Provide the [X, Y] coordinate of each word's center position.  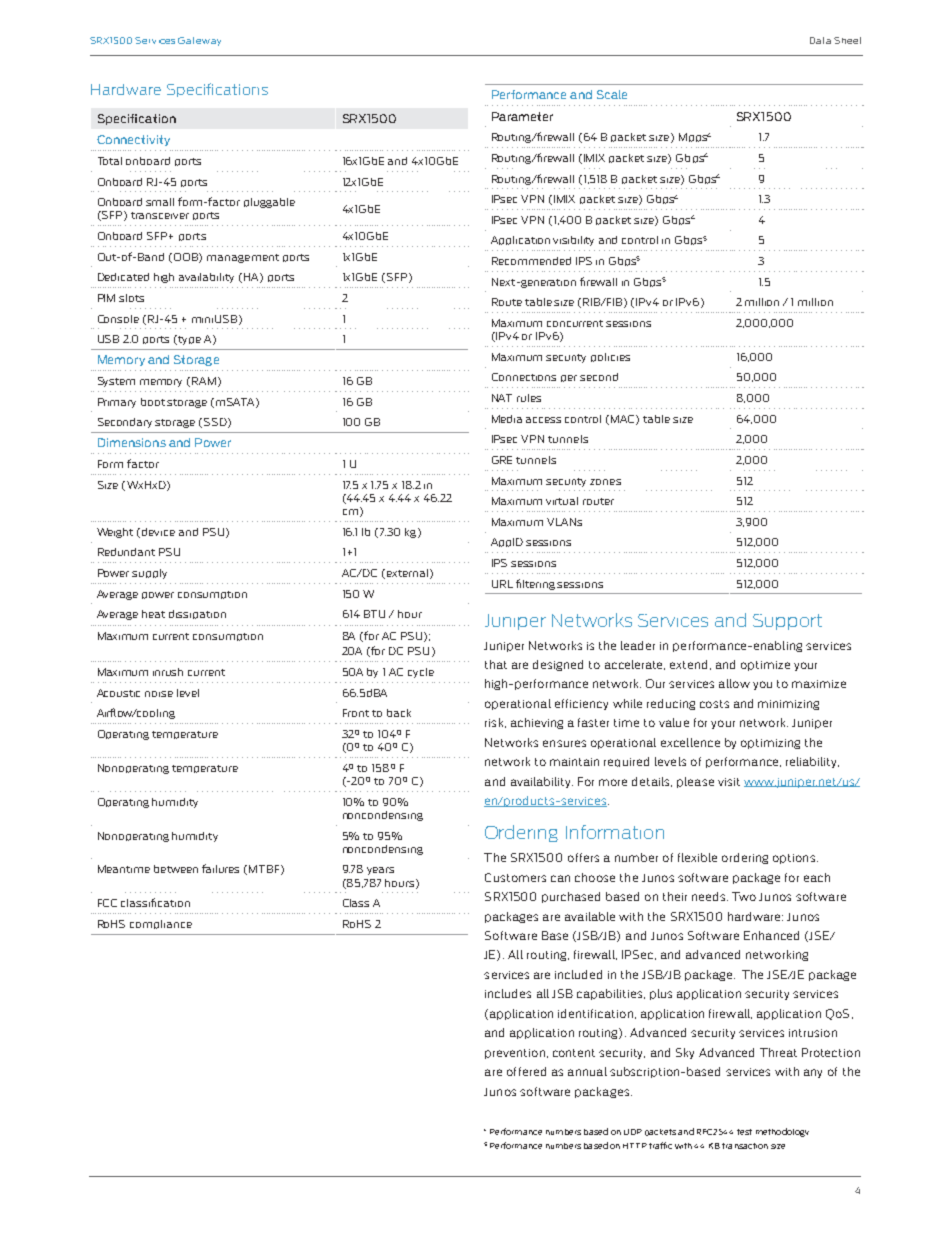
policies [610, 357]
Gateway [199, 41]
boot [153, 402]
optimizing [770, 744]
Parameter [522, 116]
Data [820, 40]
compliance [161, 924]
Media [507, 419]
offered [526, 1071]
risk [495, 723]
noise [159, 694]
